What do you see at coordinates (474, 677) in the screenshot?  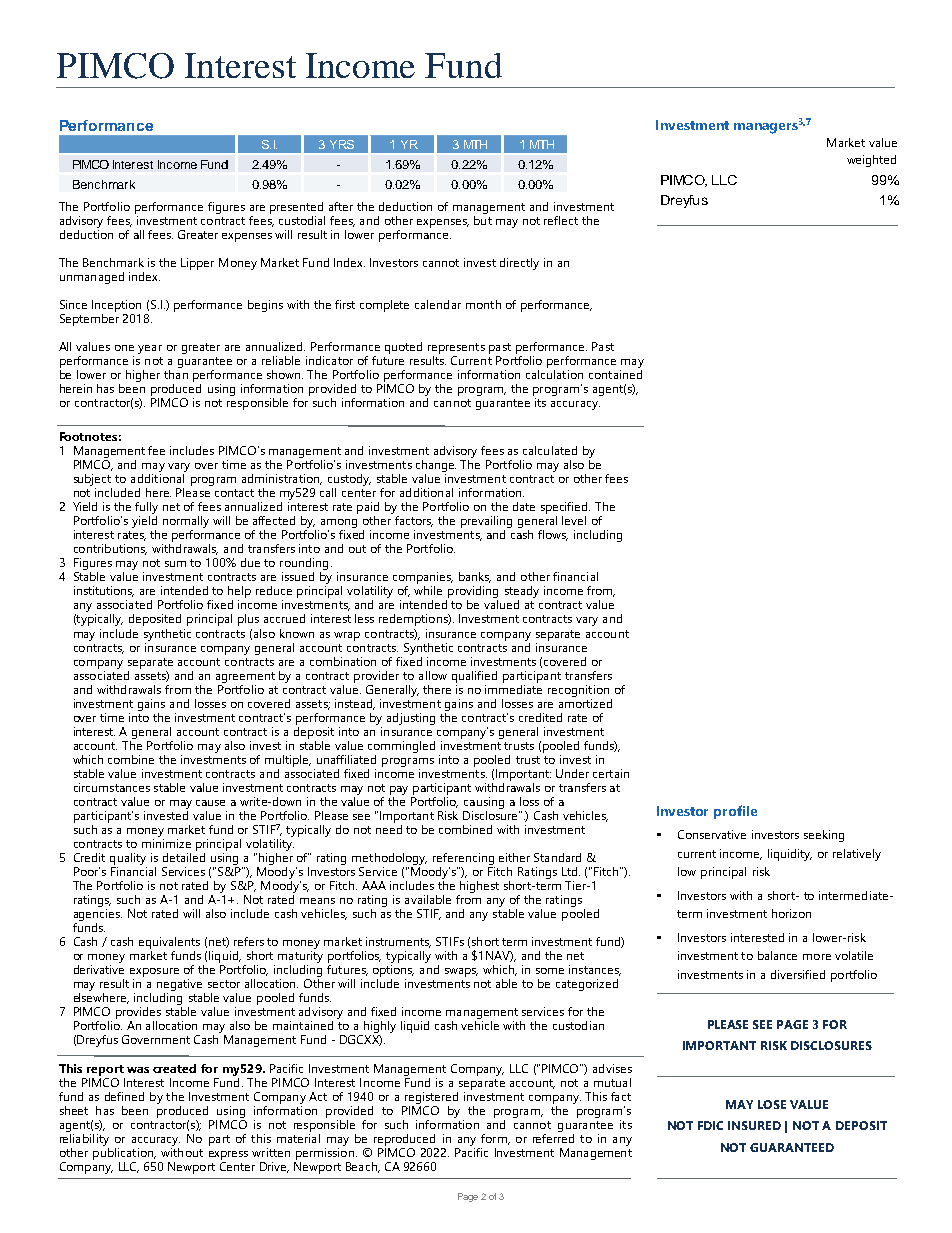 I see `qualified` at bounding box center [474, 677].
